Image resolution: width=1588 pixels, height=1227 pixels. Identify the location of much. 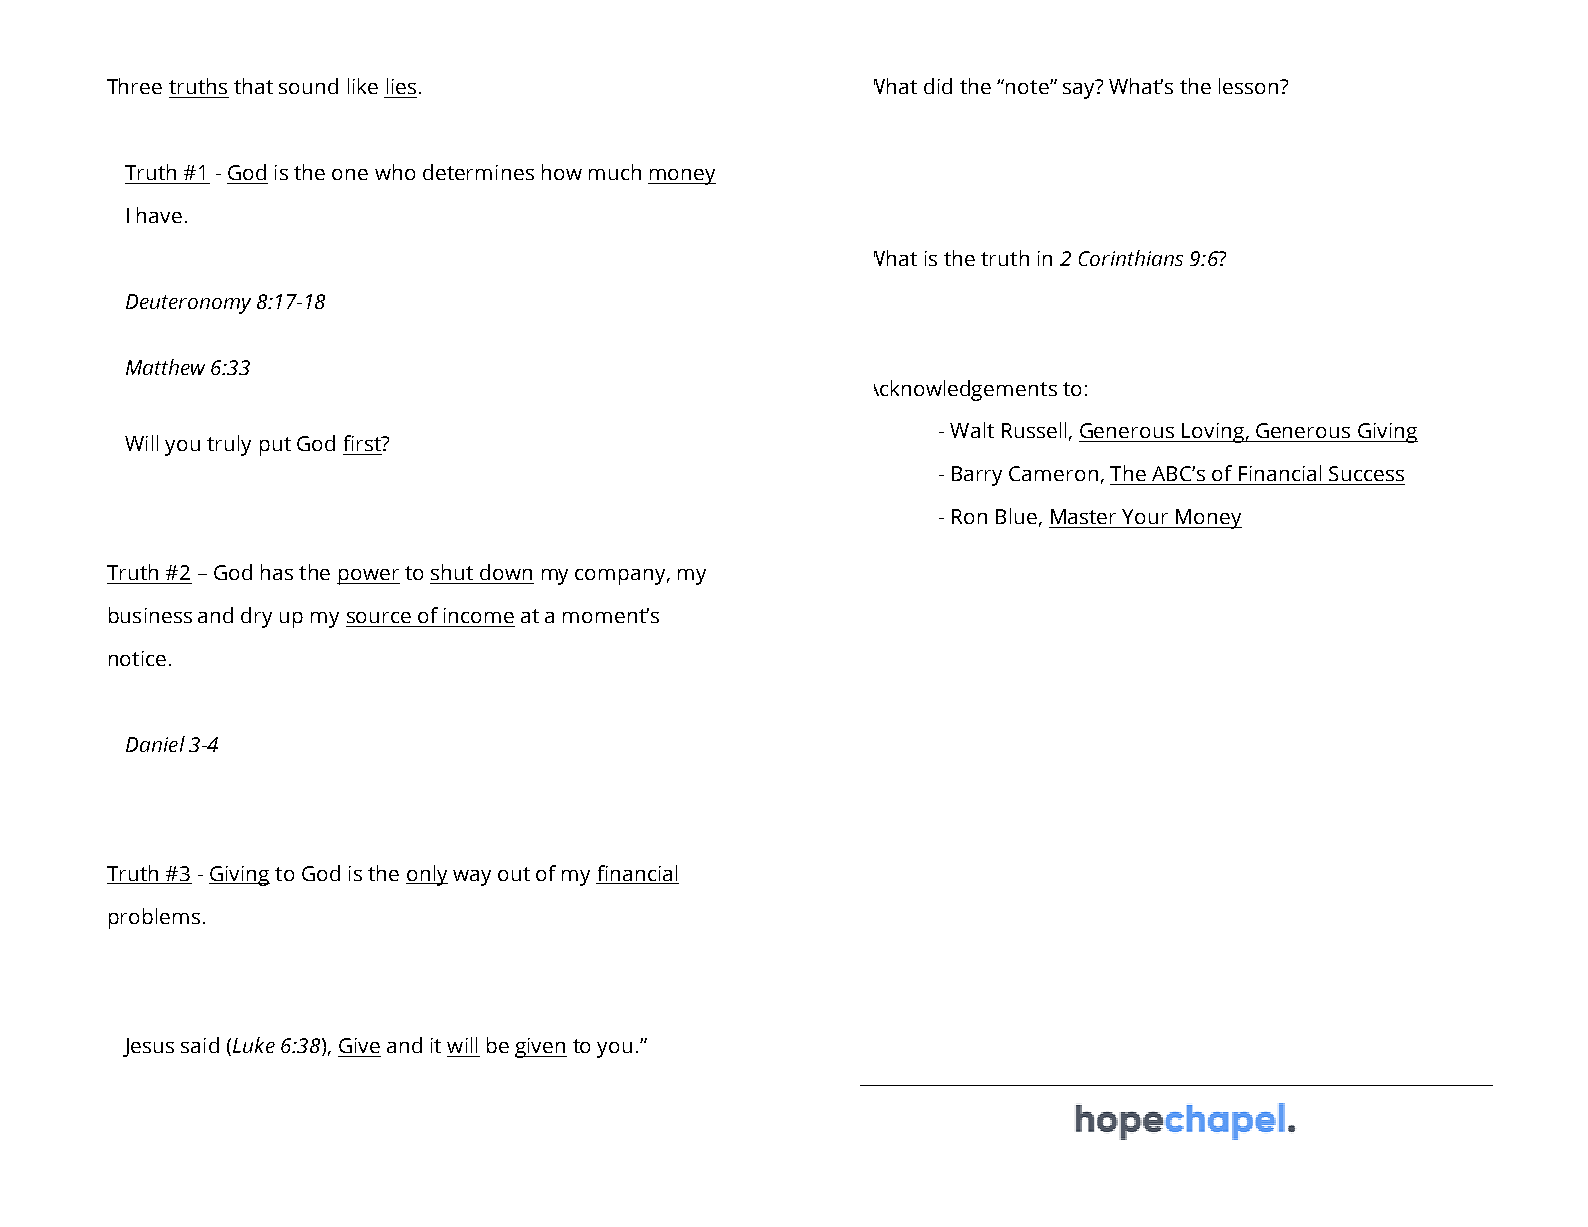
(615, 172).
